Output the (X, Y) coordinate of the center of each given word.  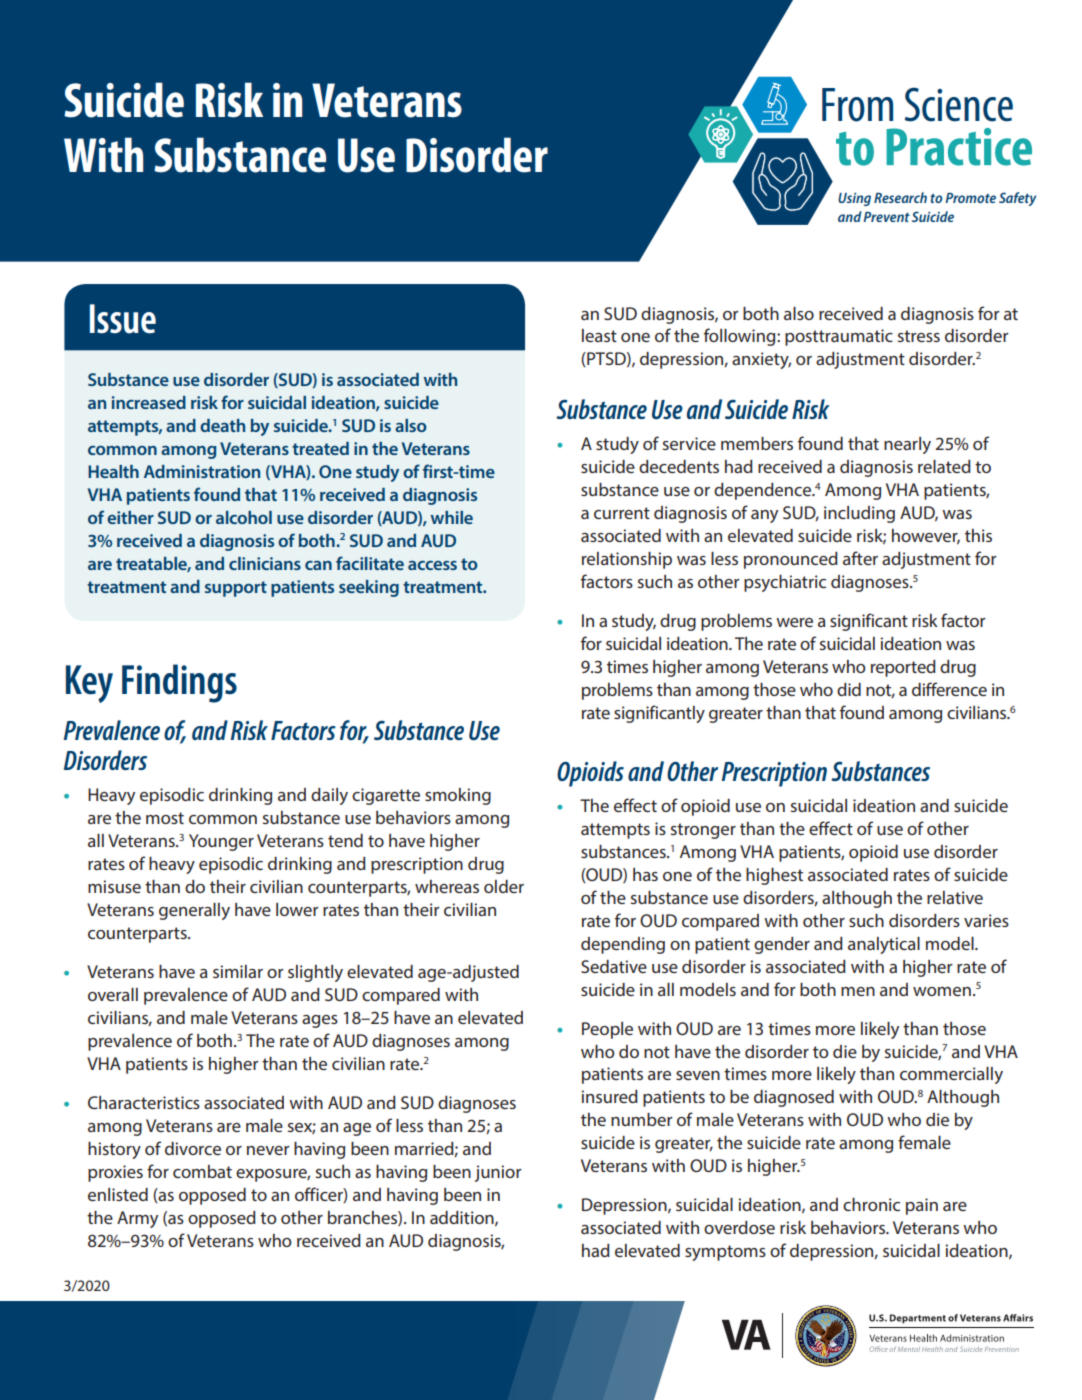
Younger (221, 842)
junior (498, 1173)
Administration (202, 471)
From (857, 105)
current (622, 513)
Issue (123, 319)
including (859, 514)
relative (955, 897)
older (504, 886)
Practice (959, 147)
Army (137, 1219)
